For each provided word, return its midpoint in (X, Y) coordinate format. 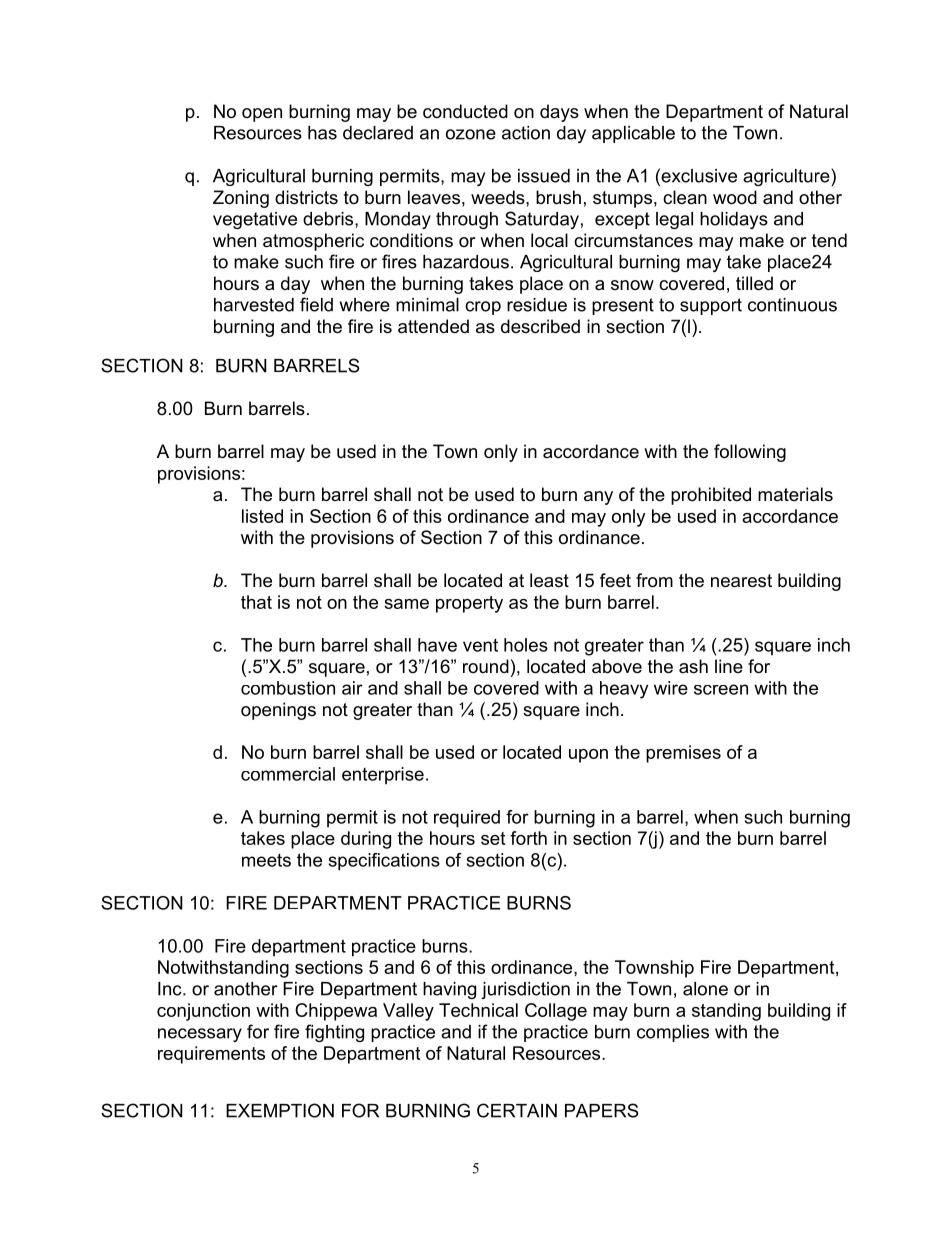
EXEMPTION (280, 1110)
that (256, 602)
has (322, 133)
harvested (254, 305)
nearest (741, 581)
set (493, 838)
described (540, 326)
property (469, 604)
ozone (471, 134)
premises (683, 754)
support (711, 306)
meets (266, 860)
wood (735, 197)
